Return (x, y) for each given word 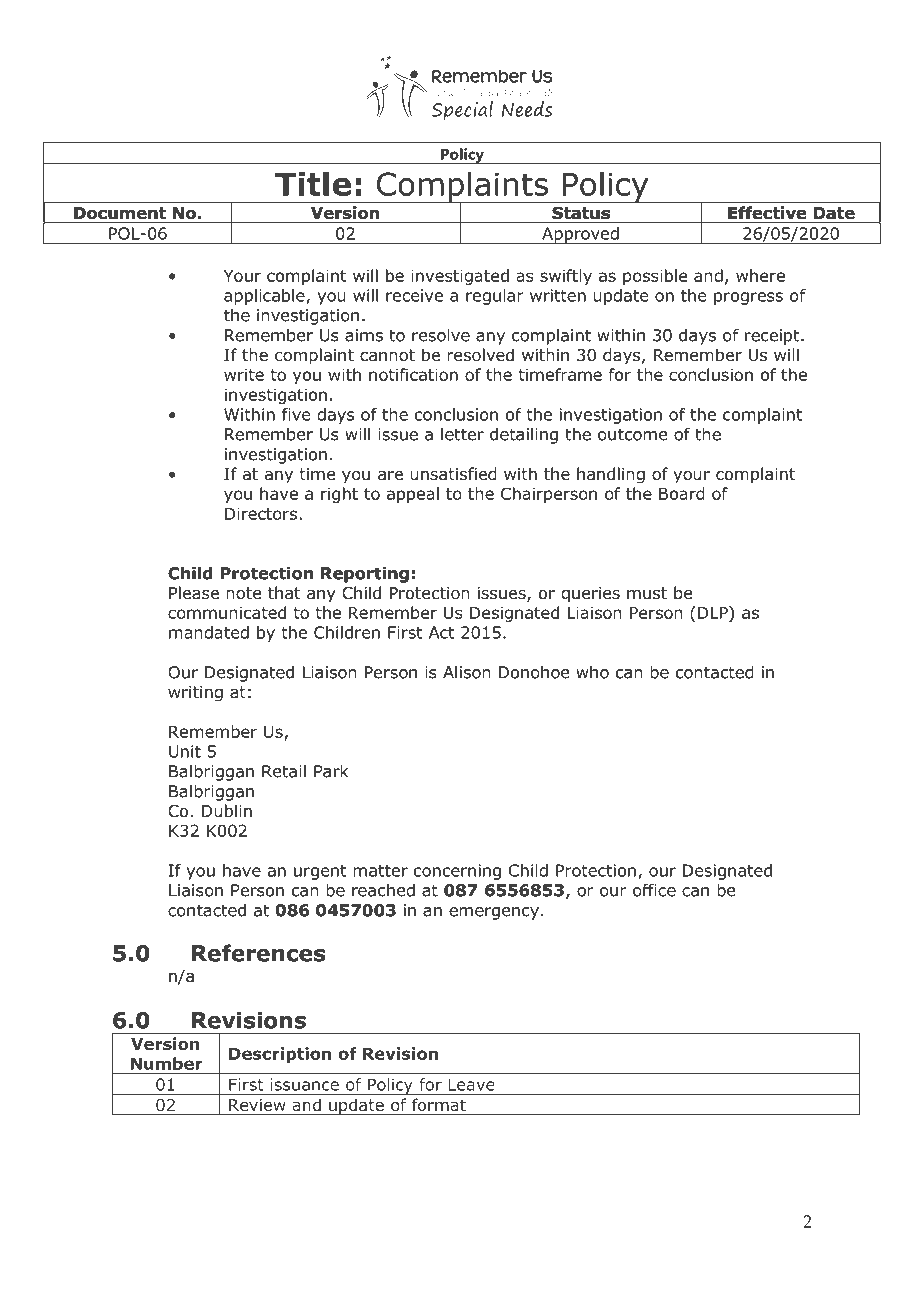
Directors (261, 513)
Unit (185, 751)
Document (120, 213)
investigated (460, 277)
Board (682, 493)
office (654, 890)
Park (331, 771)
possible (655, 277)
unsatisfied (453, 474)
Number (166, 1063)
